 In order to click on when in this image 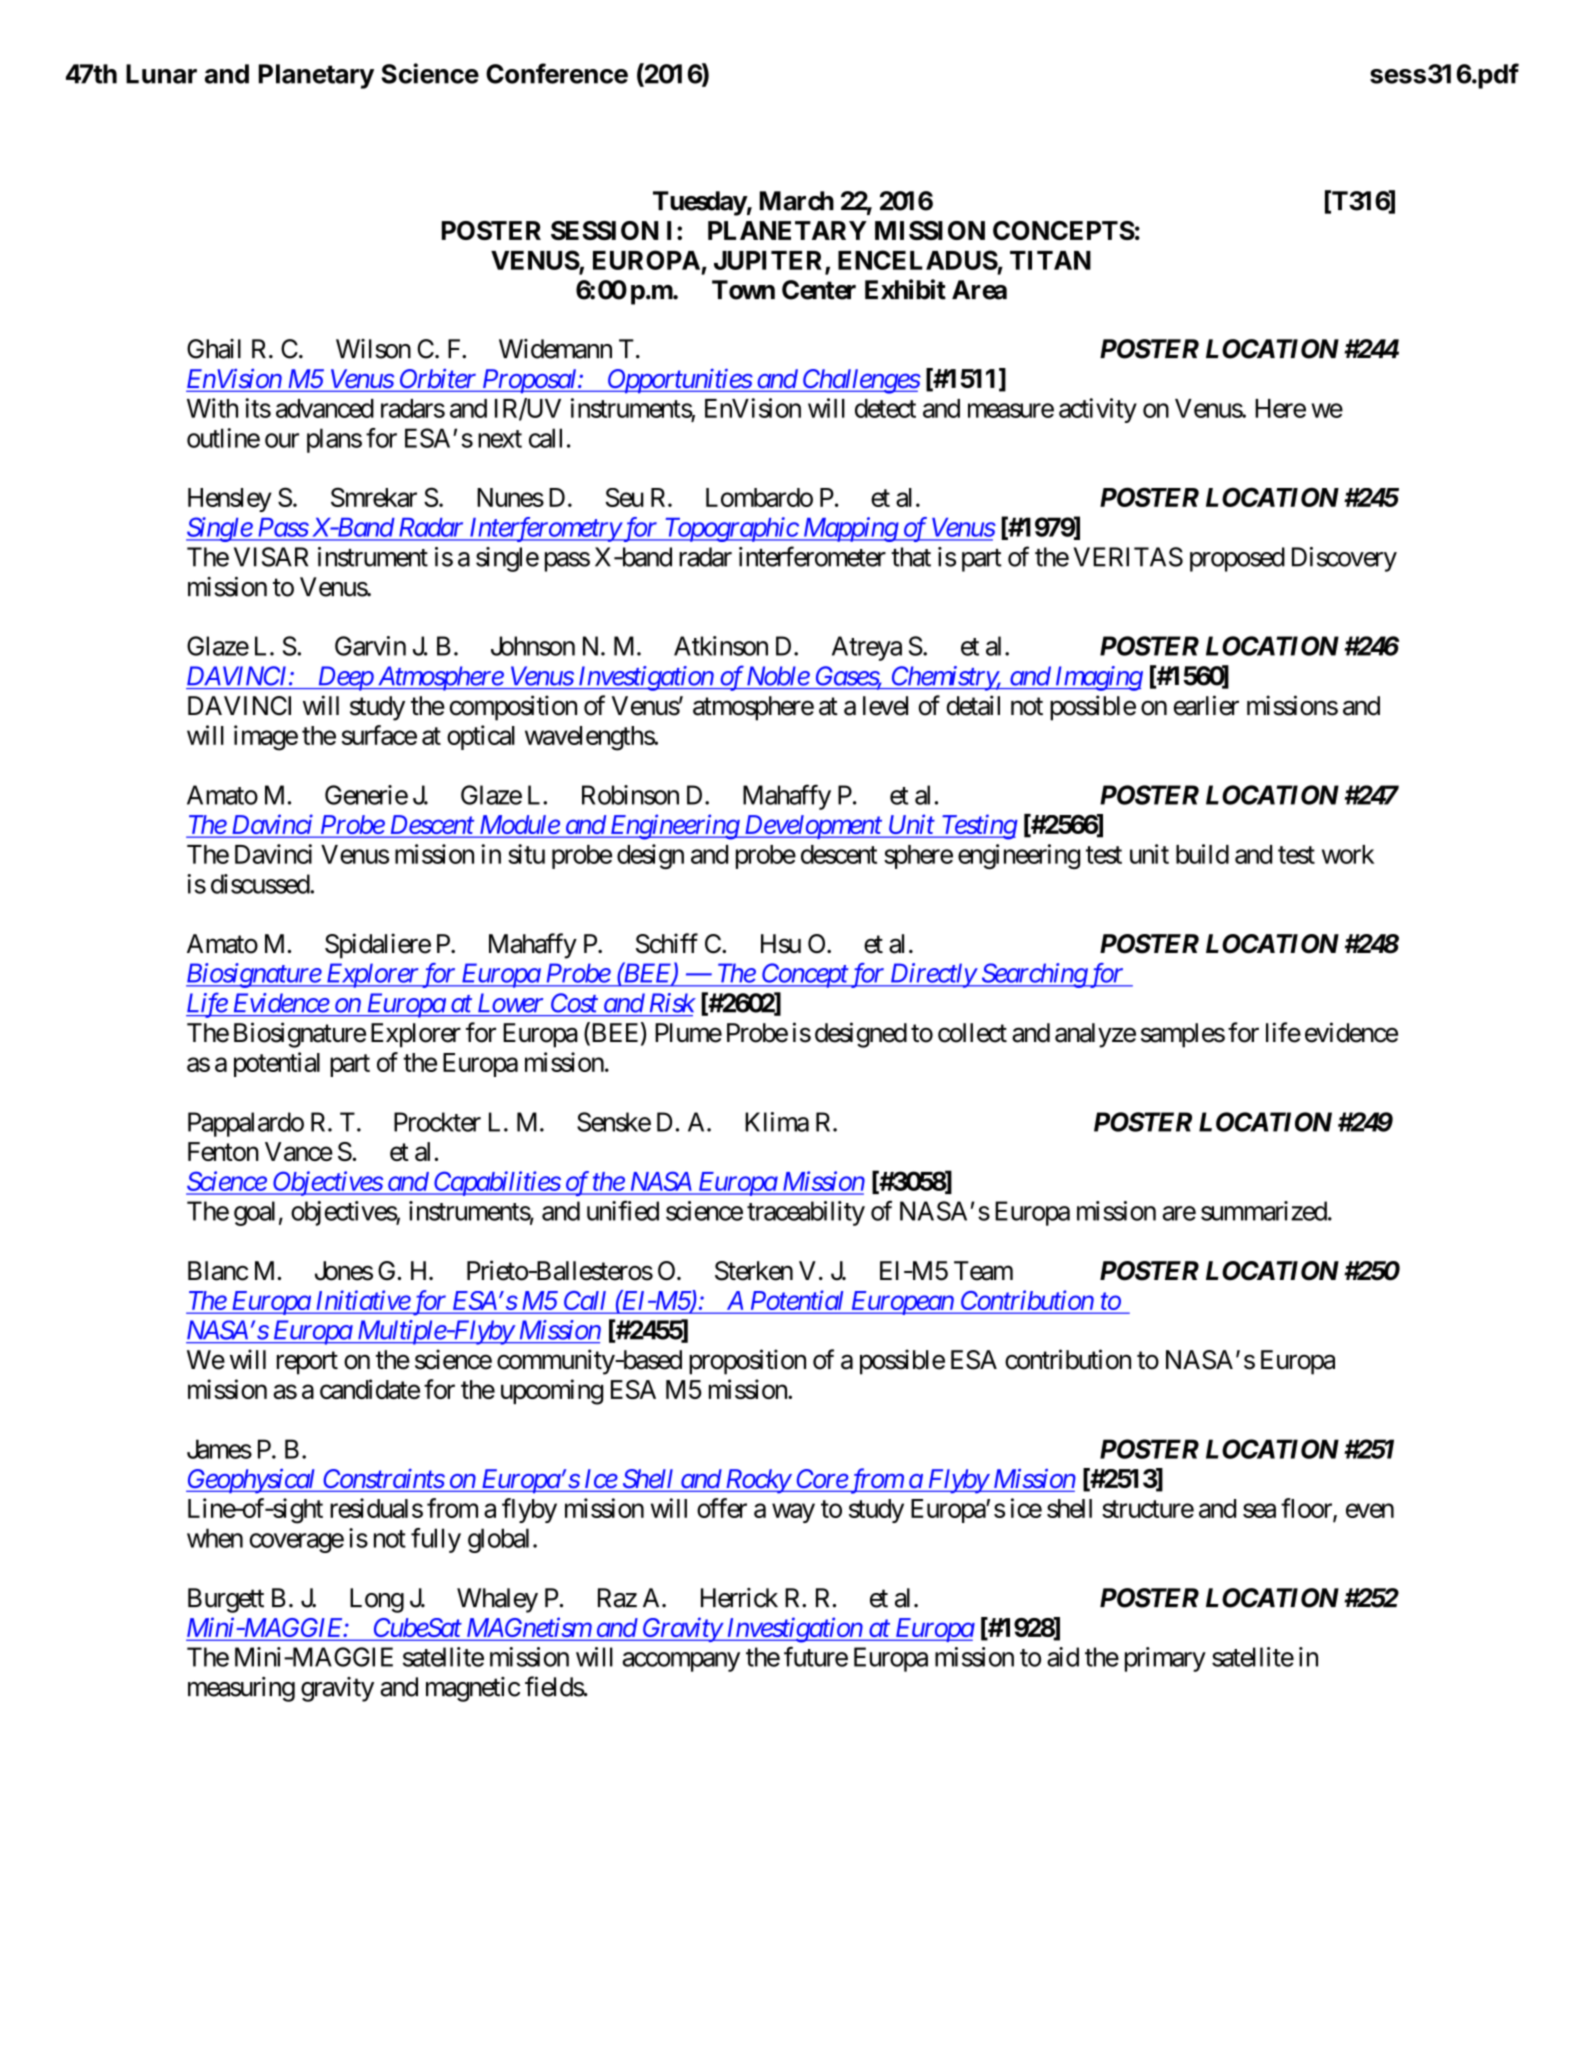, I will do `click(215, 1538)`.
